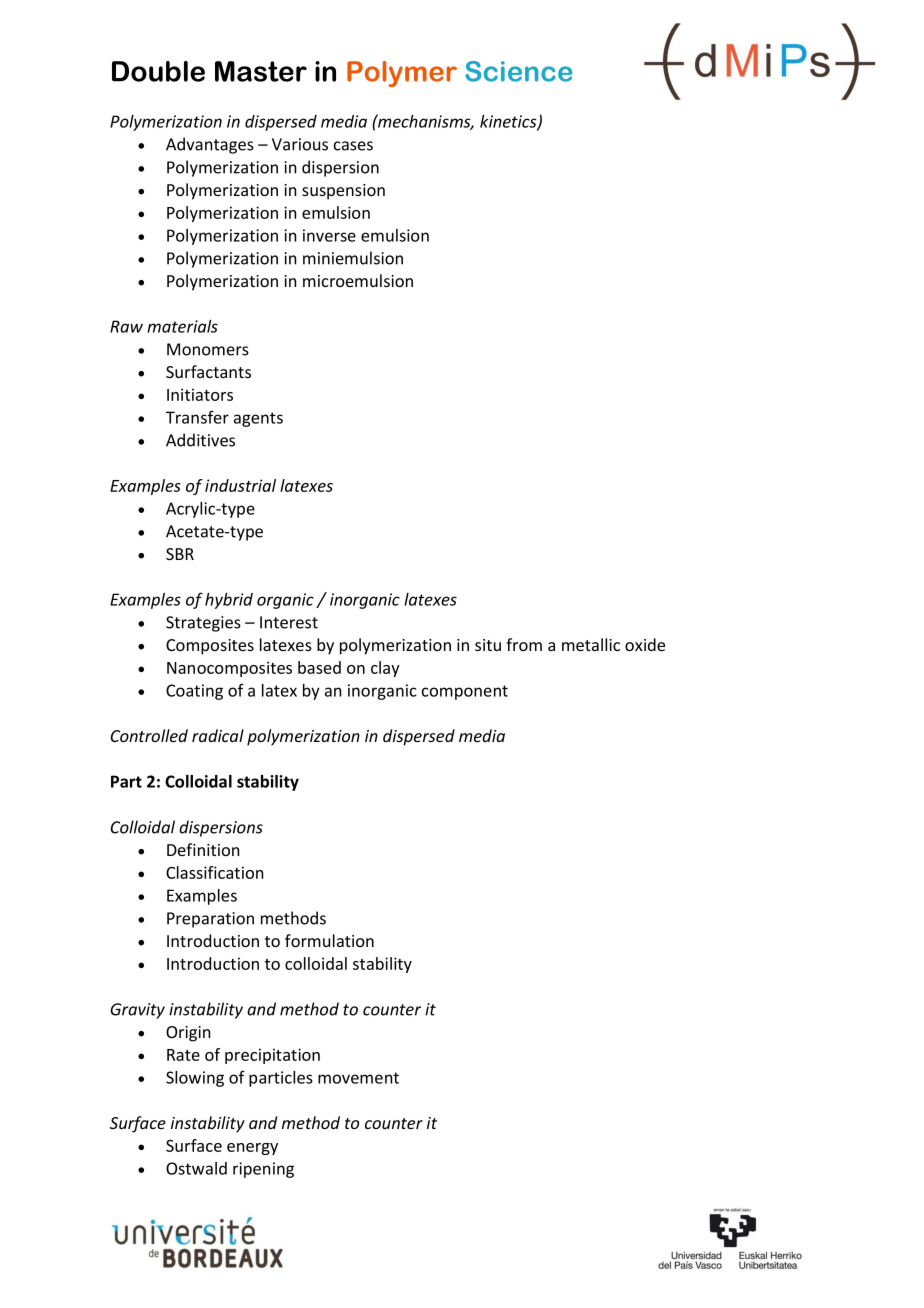  Describe the element at coordinates (194, 692) in the page. I see `Coating` at that location.
